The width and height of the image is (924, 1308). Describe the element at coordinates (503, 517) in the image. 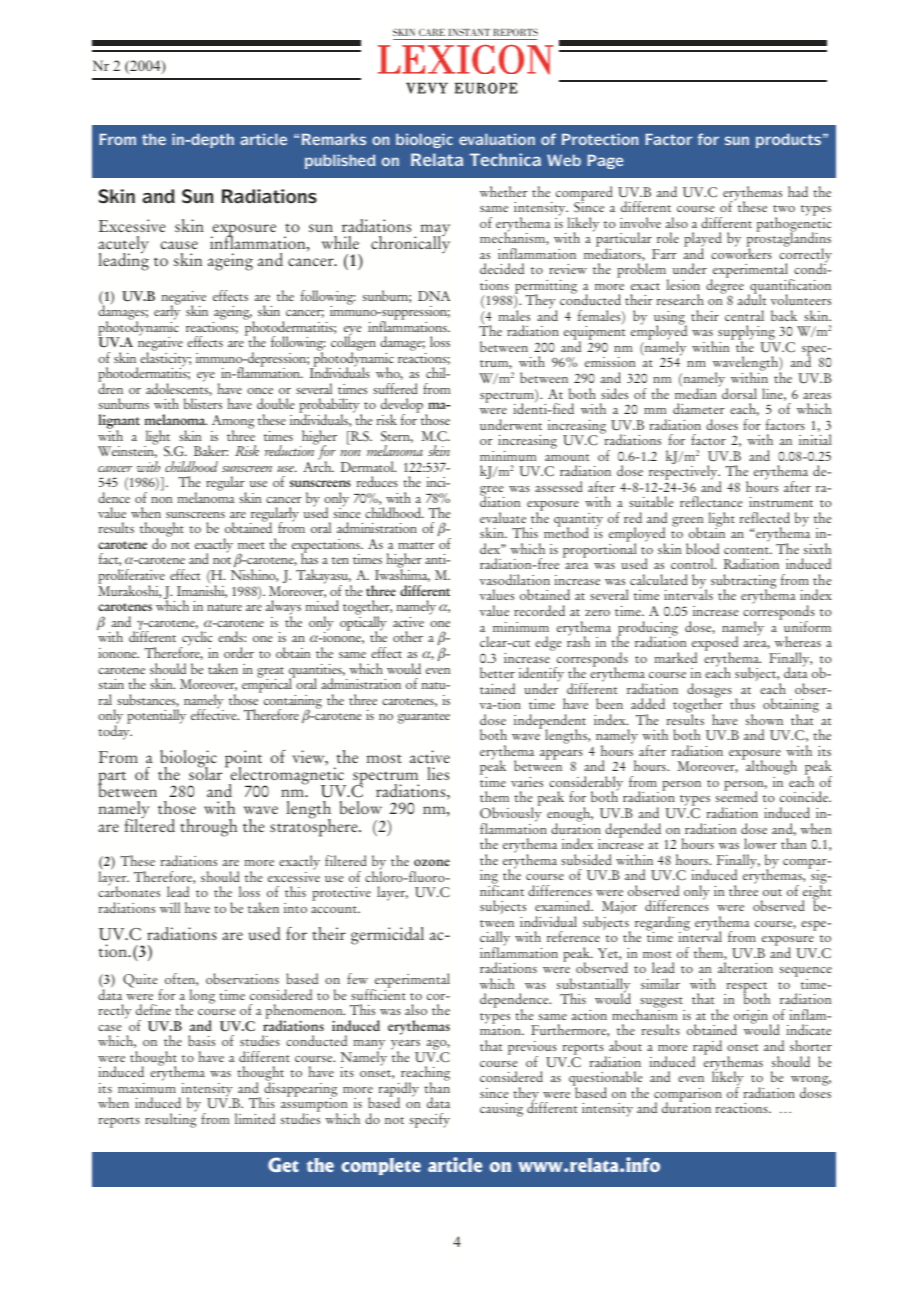

I see `evaluate` at that location.
